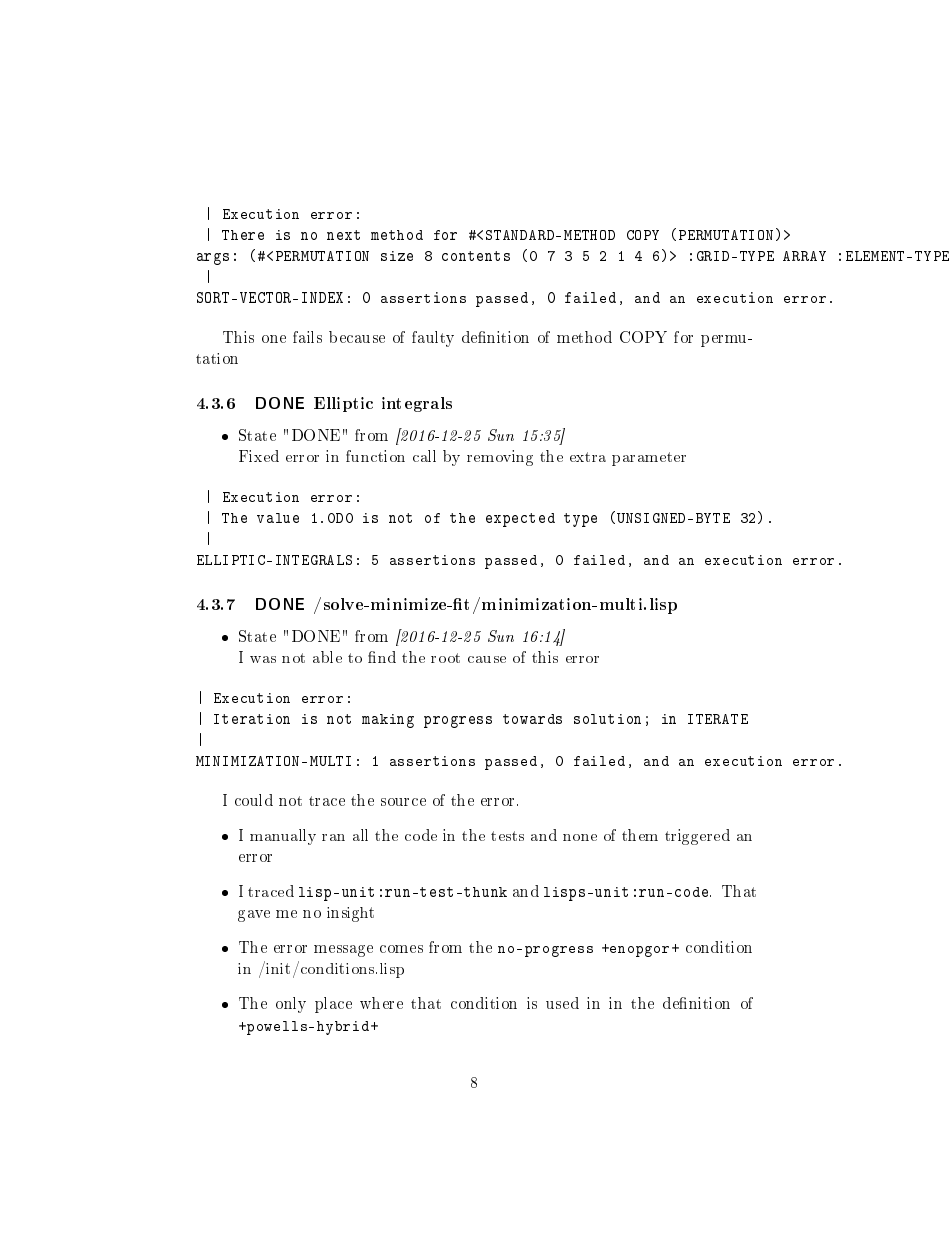  What do you see at coordinates (476, 256) in the screenshot?
I see `contents` at bounding box center [476, 256].
